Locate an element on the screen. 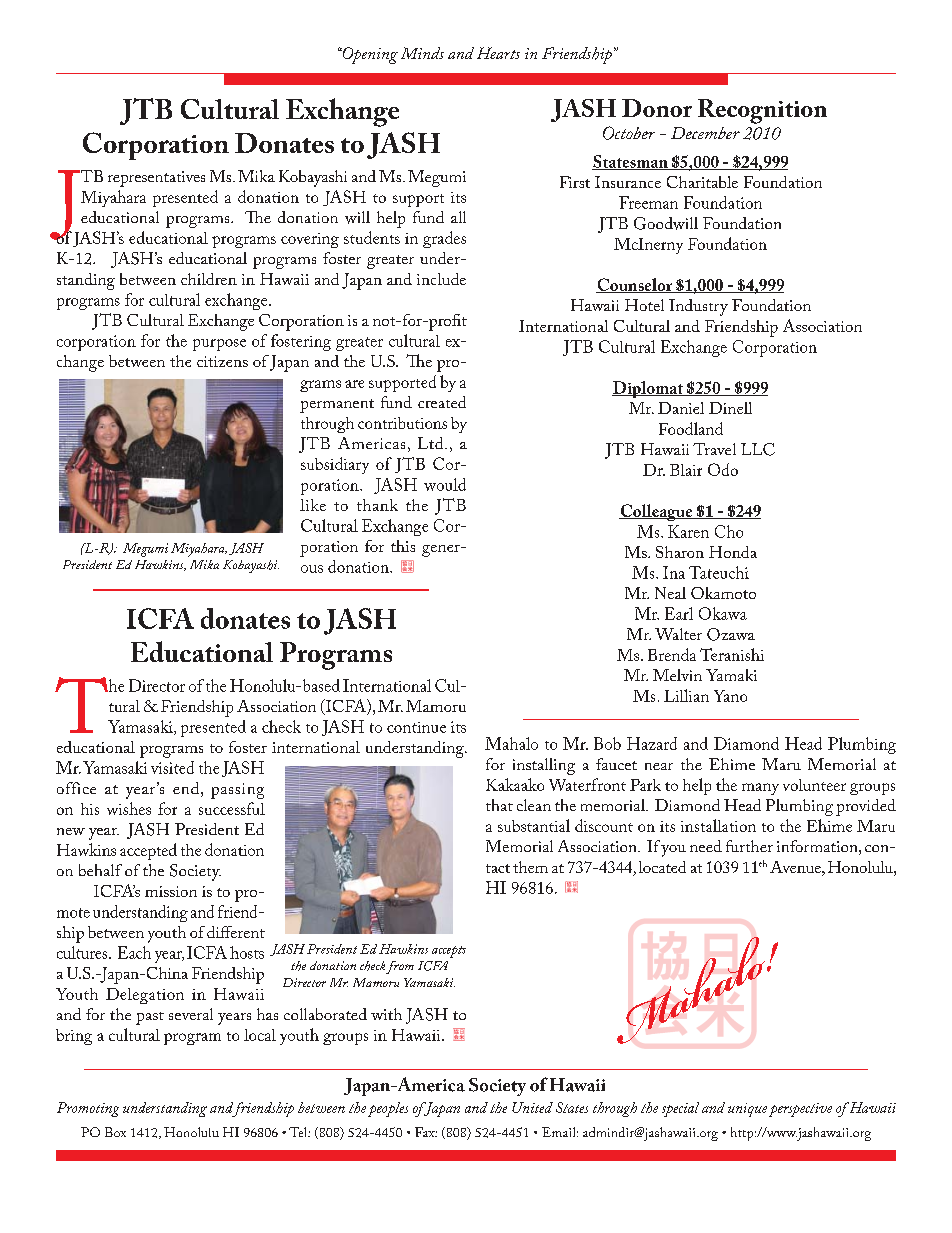  further is located at coordinates (749, 846).
